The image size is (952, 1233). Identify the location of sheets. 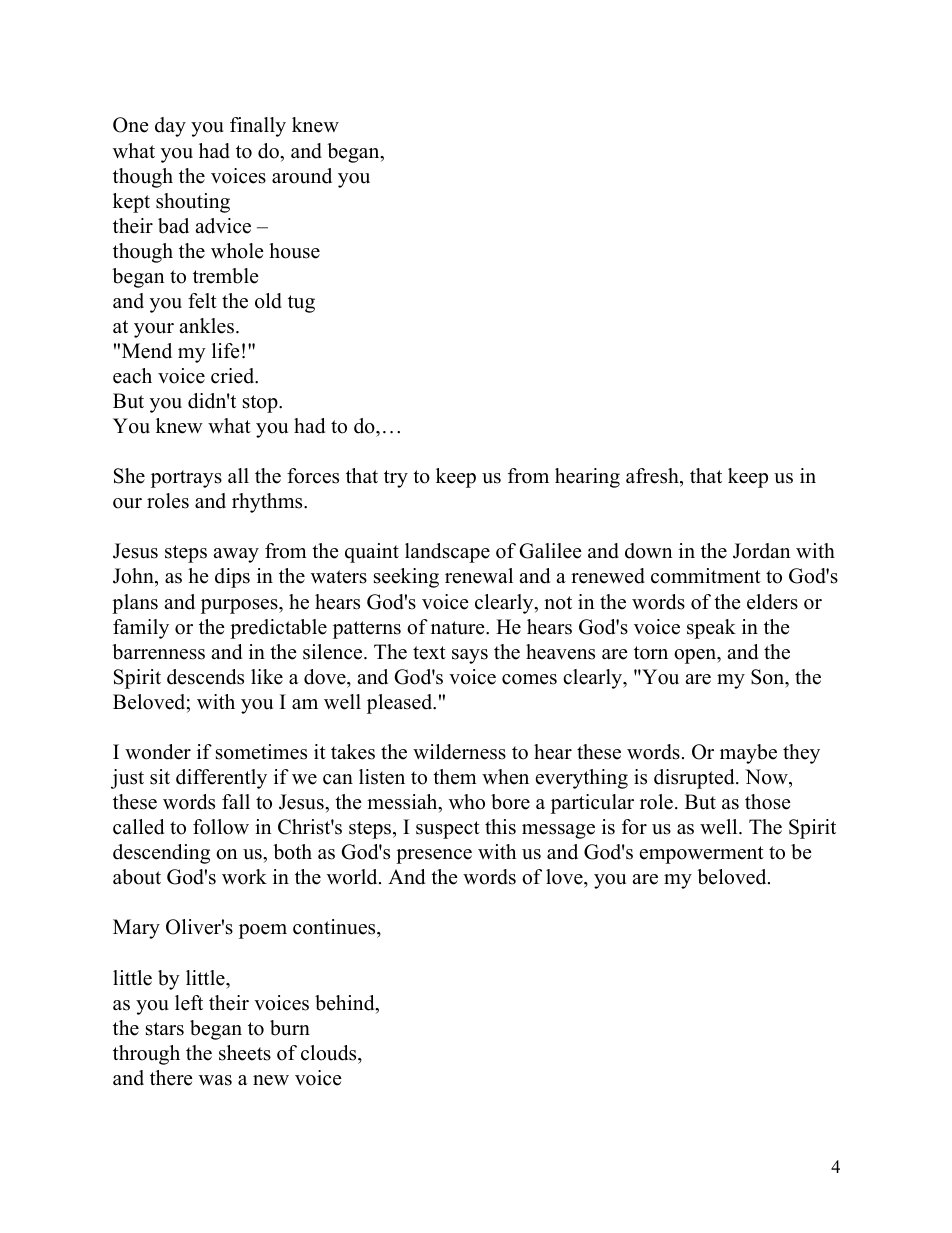
(245, 1053).
